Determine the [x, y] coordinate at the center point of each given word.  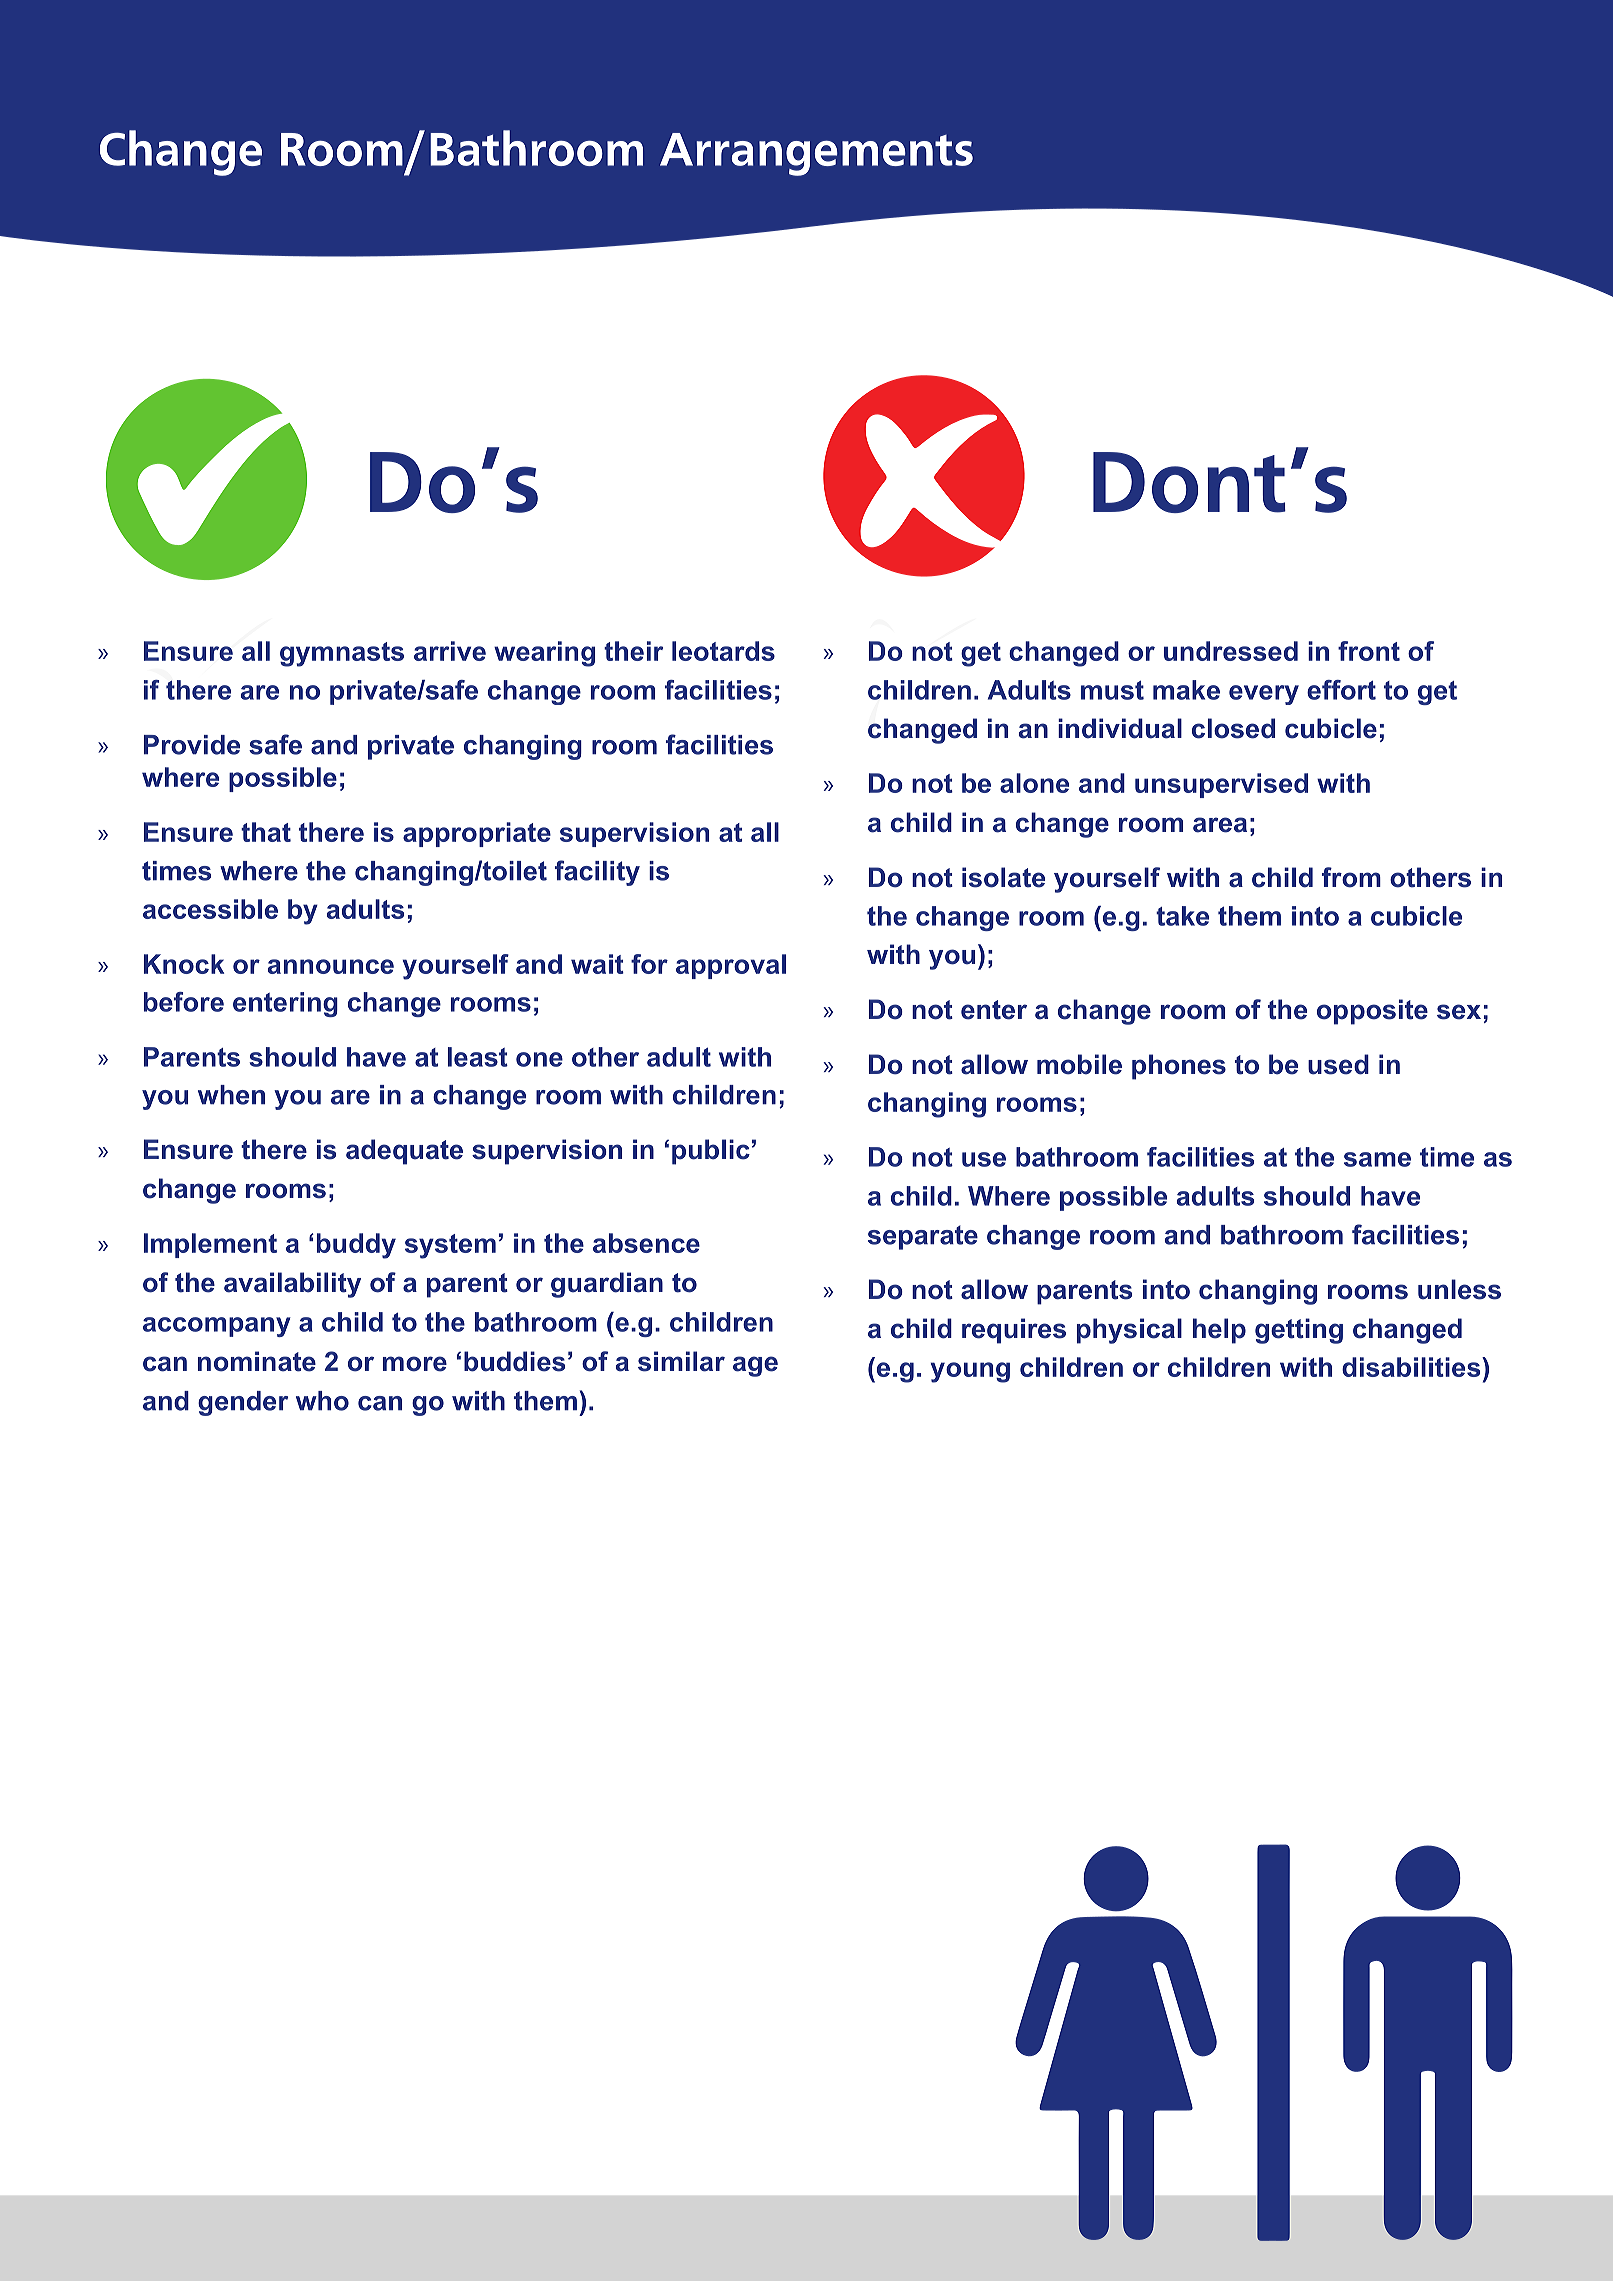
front [1369, 651]
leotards [723, 651]
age [755, 1366]
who [322, 1401]
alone [1034, 783]
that [266, 832]
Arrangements [816, 154]
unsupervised [1221, 785]
